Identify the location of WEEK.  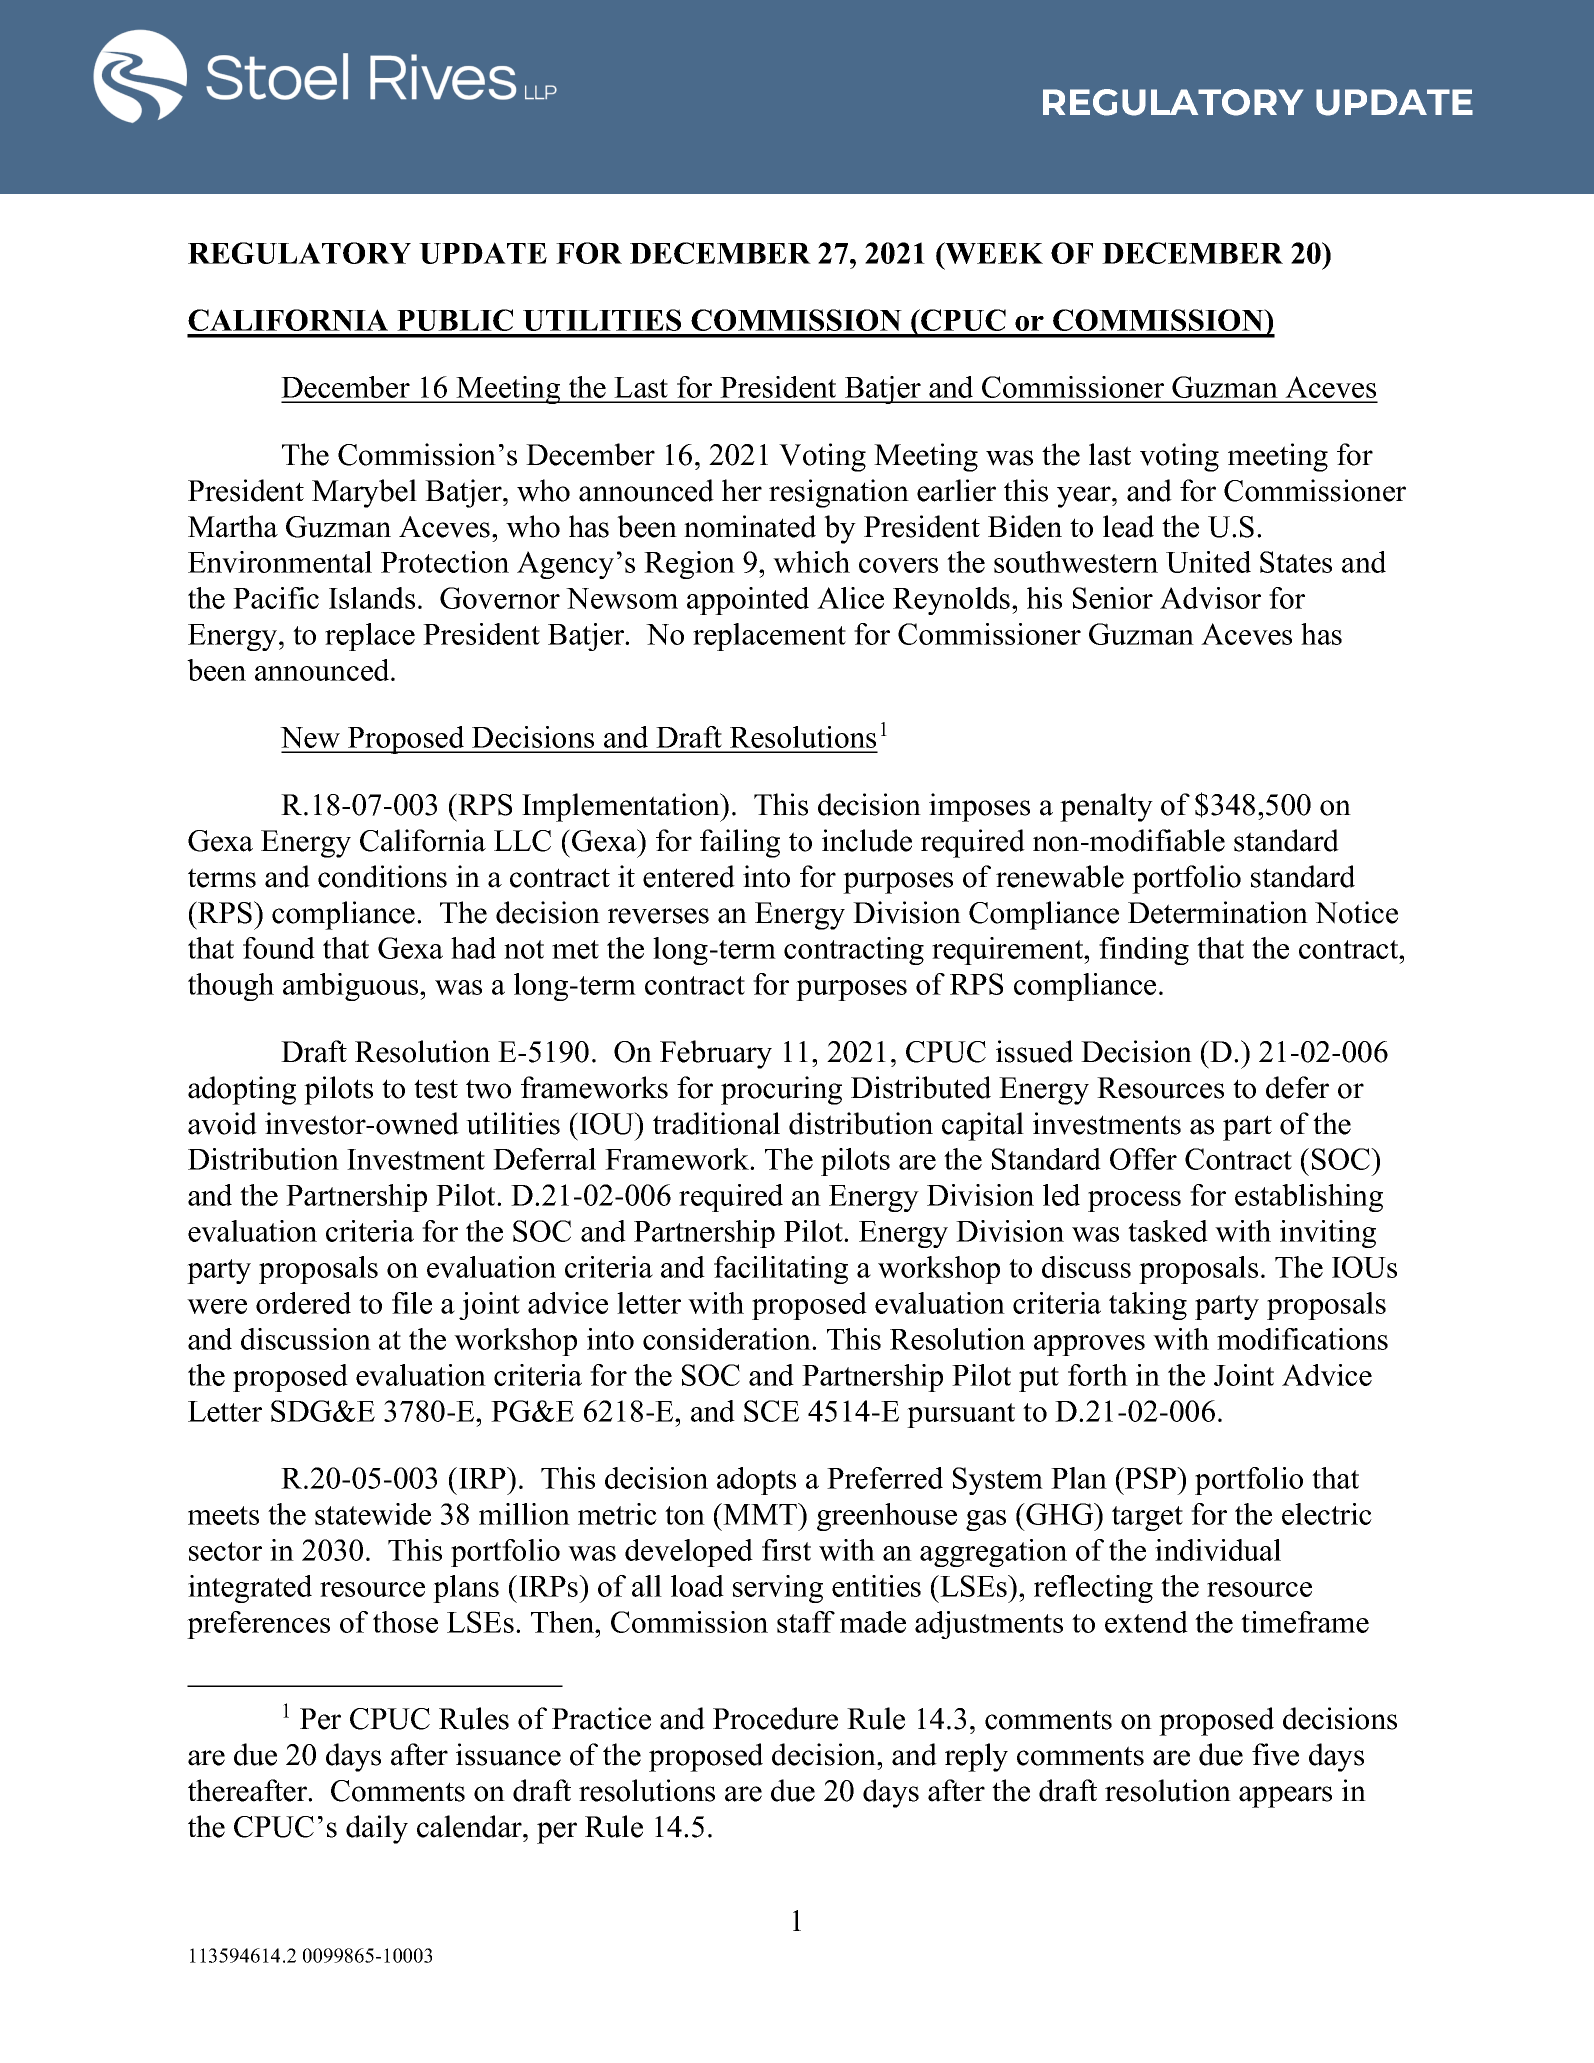
(993, 253).
